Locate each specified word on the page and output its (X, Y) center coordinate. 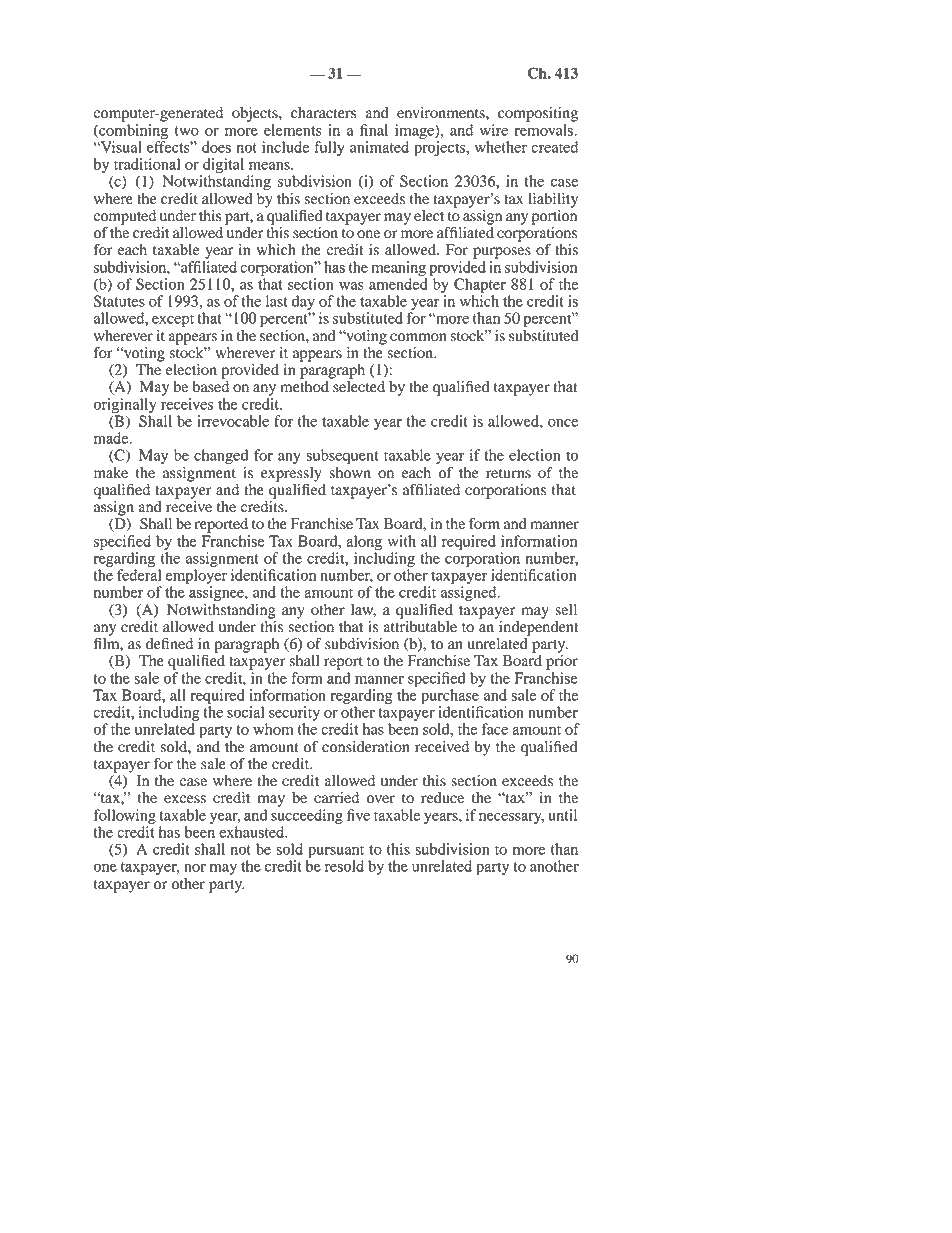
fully (329, 148)
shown (350, 473)
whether (501, 147)
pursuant (335, 853)
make (111, 473)
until (562, 815)
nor (195, 868)
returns (508, 474)
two (187, 131)
